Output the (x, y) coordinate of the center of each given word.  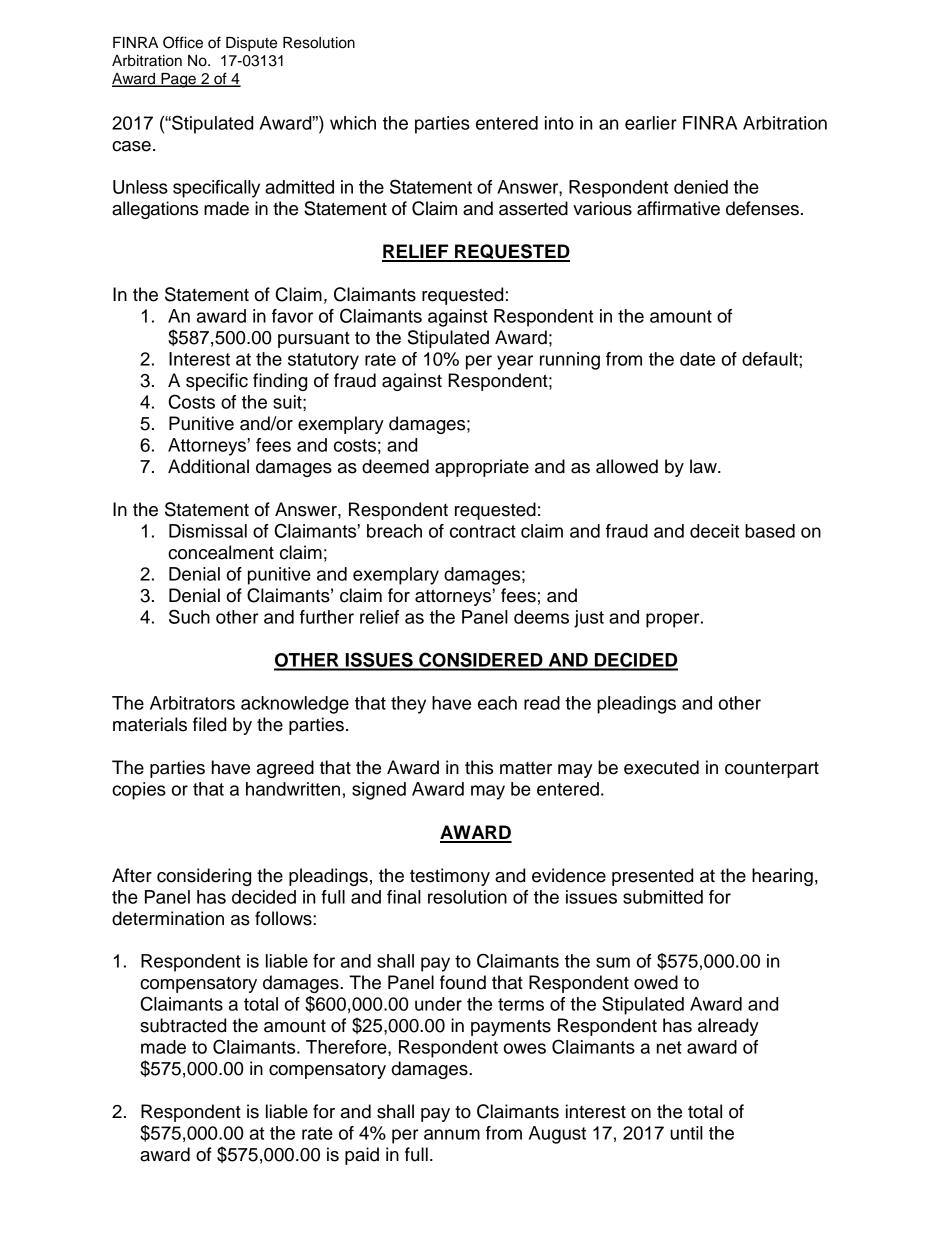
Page (178, 80)
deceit (714, 531)
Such (189, 616)
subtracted (183, 1025)
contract (483, 531)
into (559, 123)
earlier (651, 123)
